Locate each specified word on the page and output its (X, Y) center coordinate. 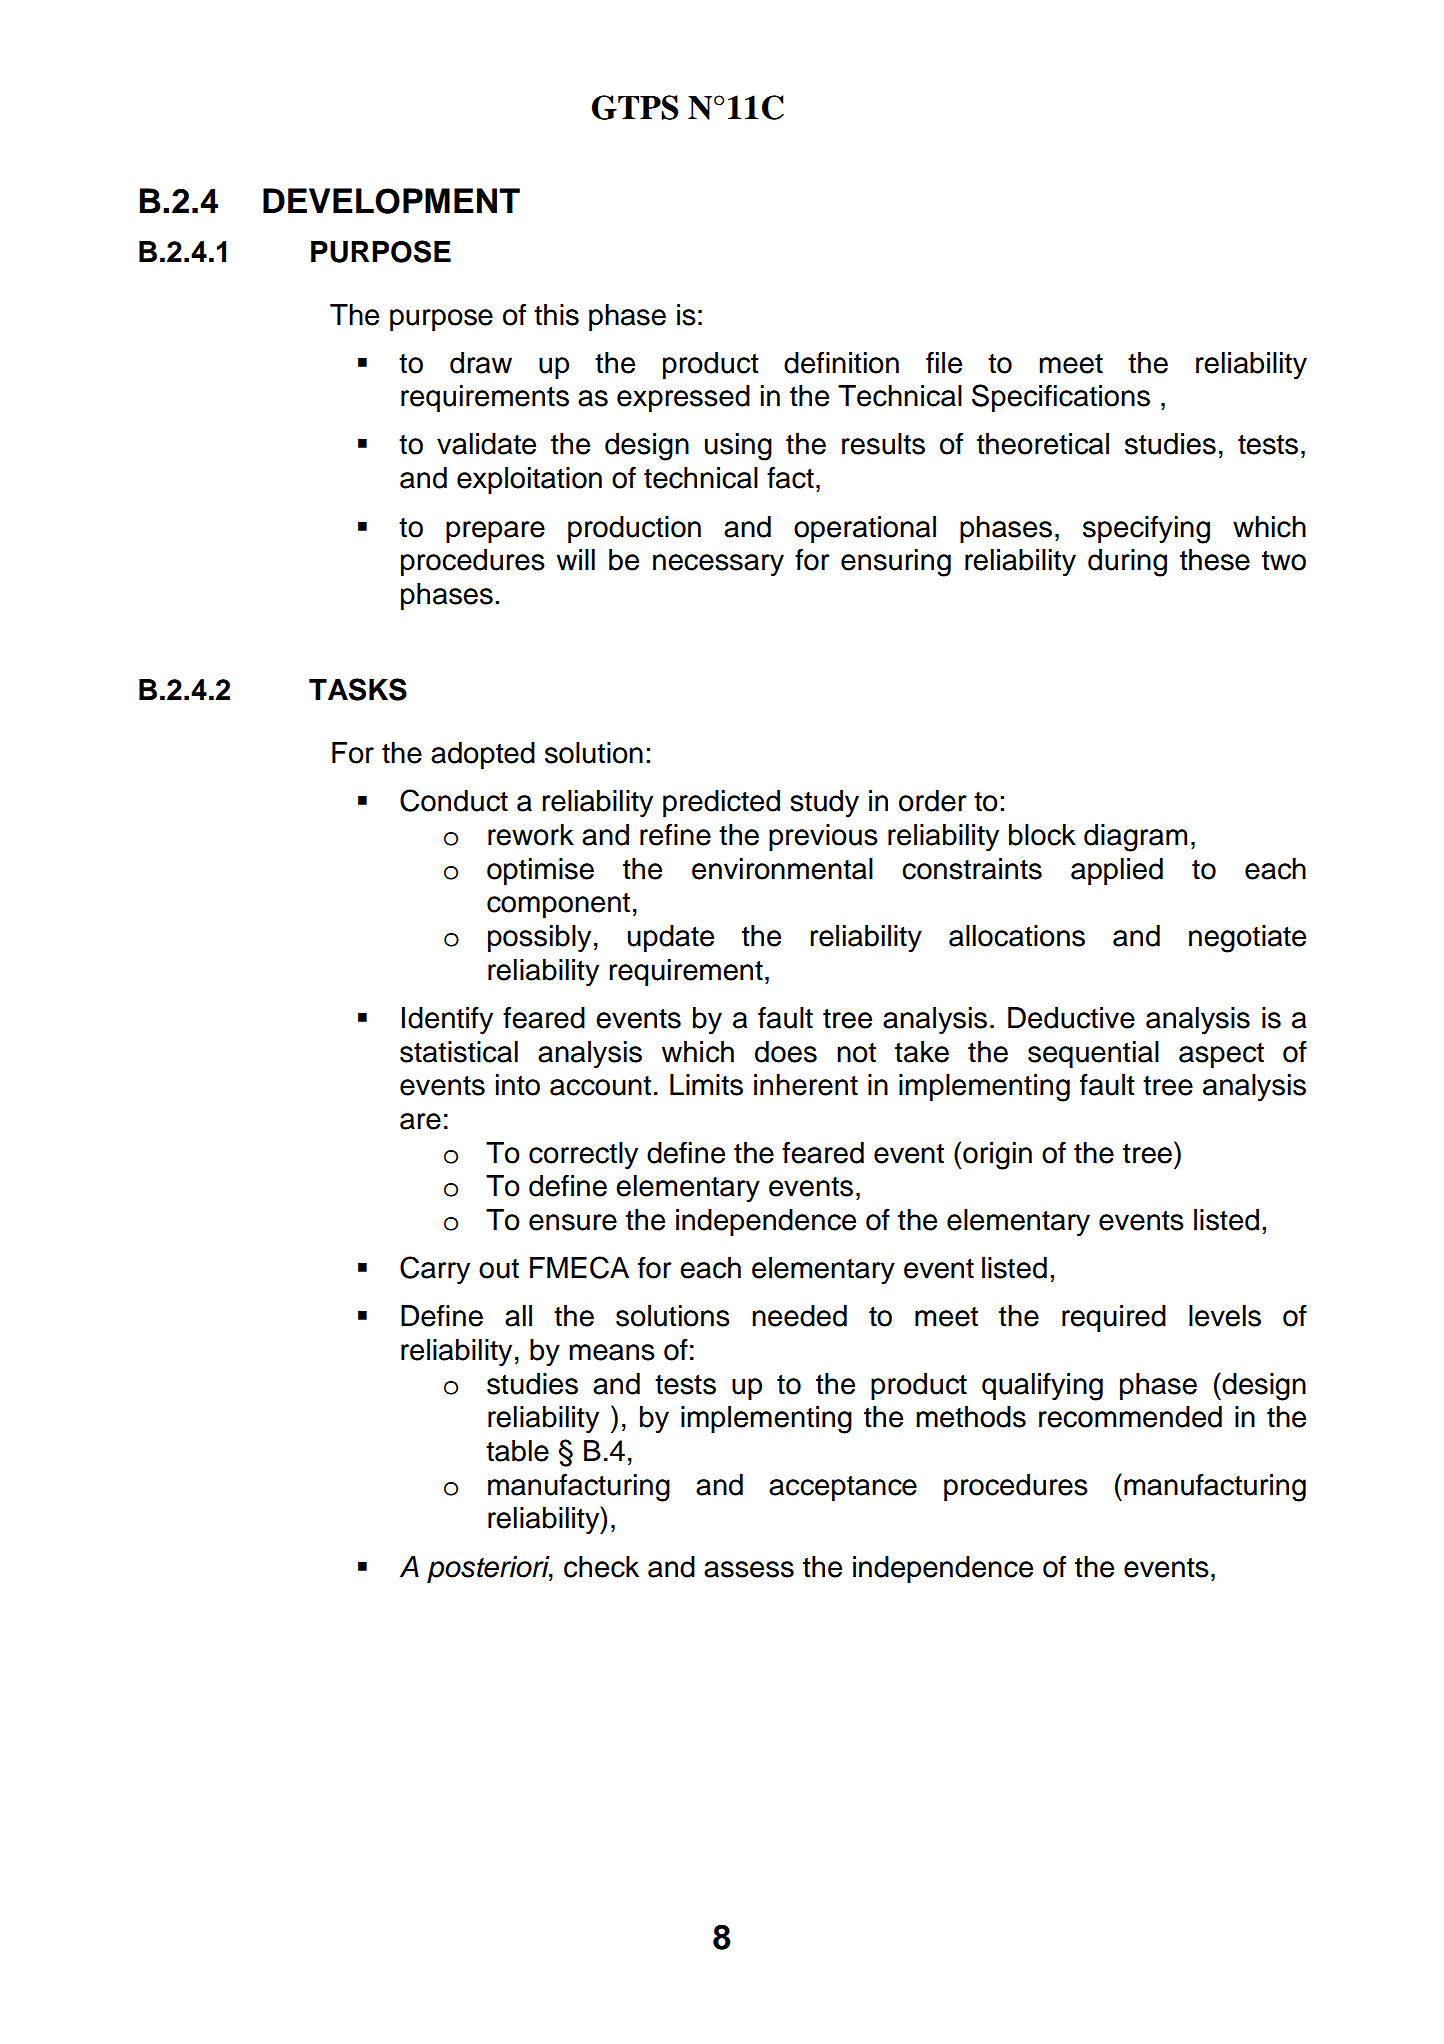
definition (841, 362)
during (1127, 563)
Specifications (1061, 398)
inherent (806, 1085)
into (518, 1085)
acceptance (843, 1488)
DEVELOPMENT (391, 201)
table (517, 1451)
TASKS (358, 689)
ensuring (896, 563)
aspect (1221, 1055)
